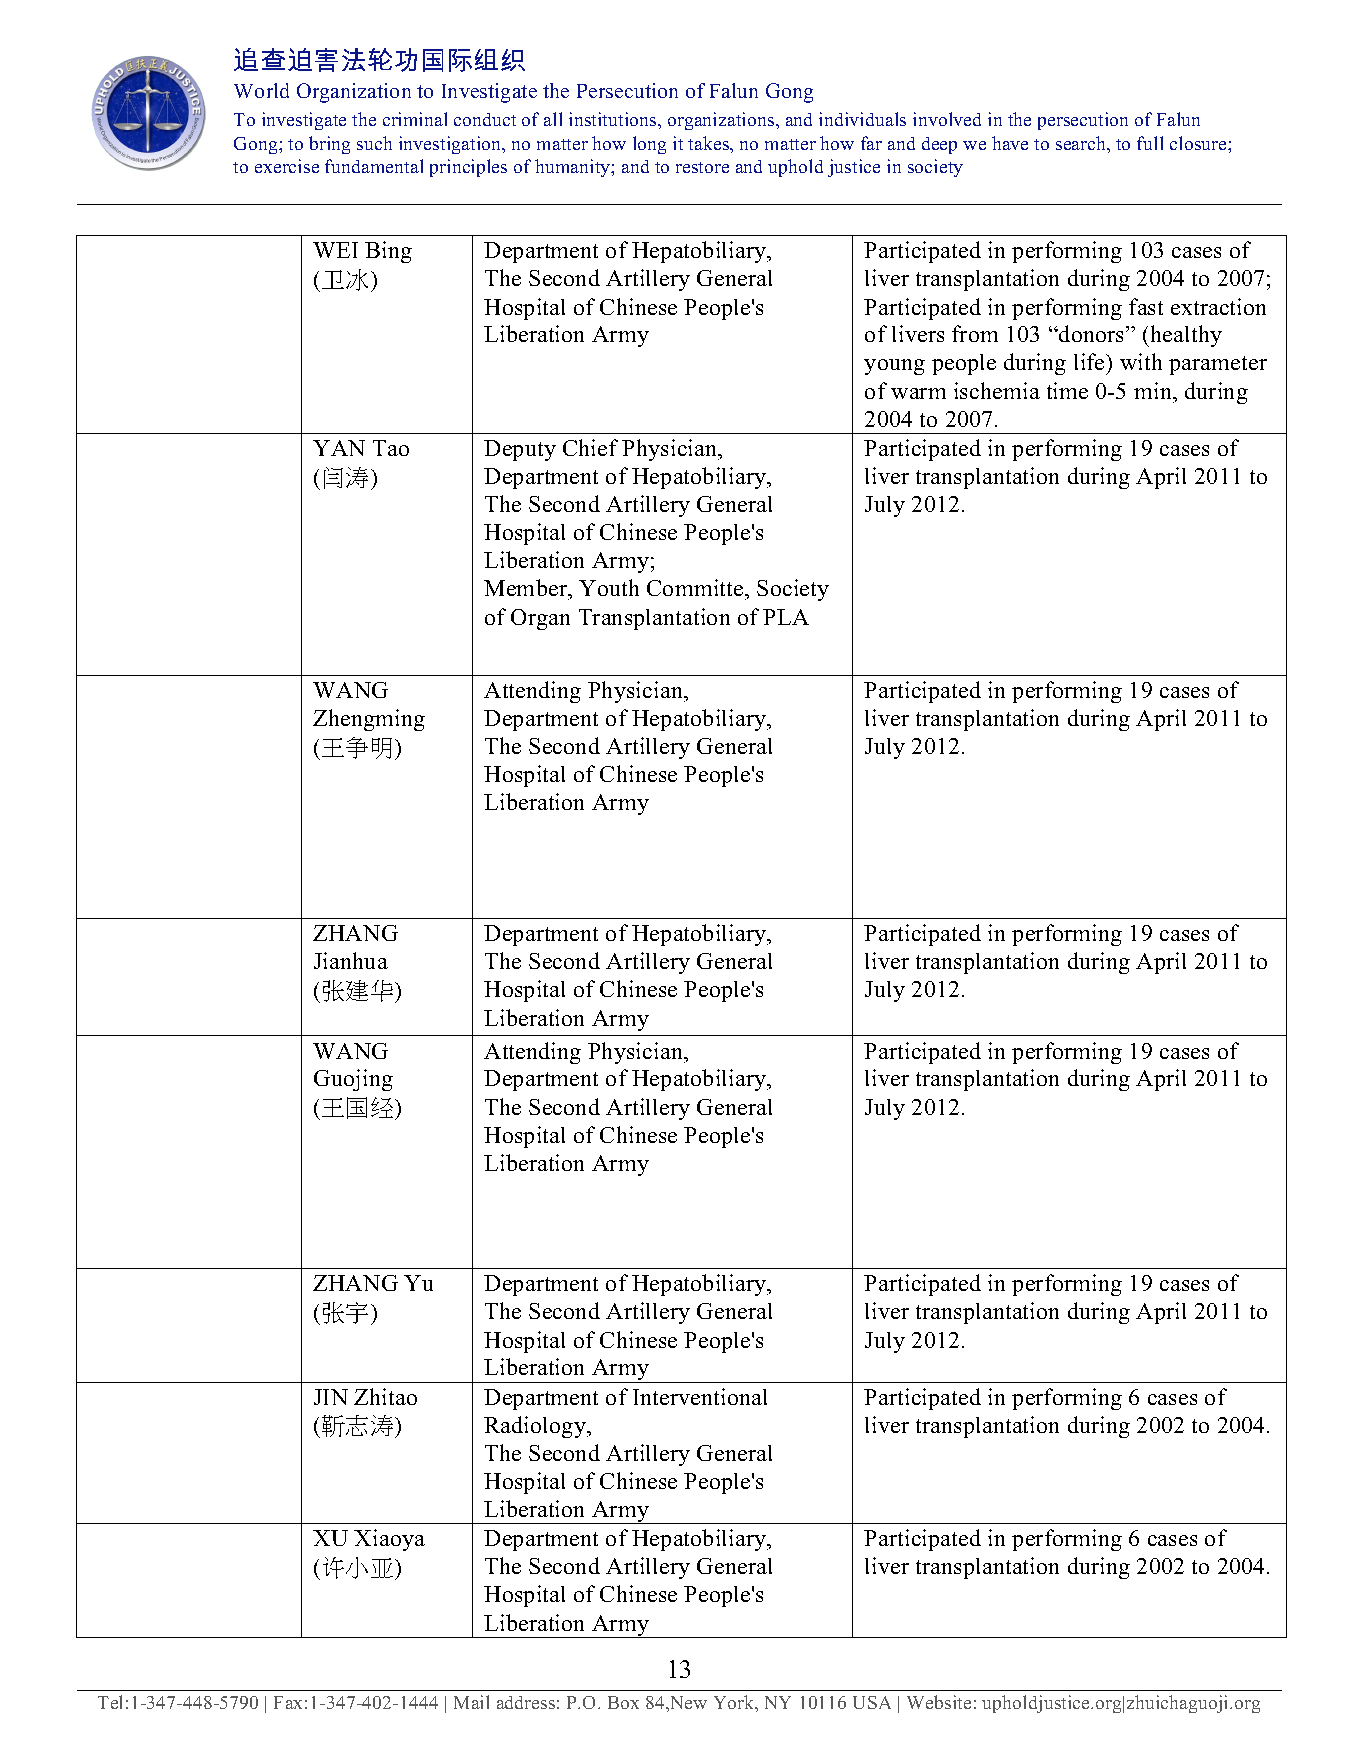  Describe the element at coordinates (702, 167) in the image. I see `restore` at that location.
